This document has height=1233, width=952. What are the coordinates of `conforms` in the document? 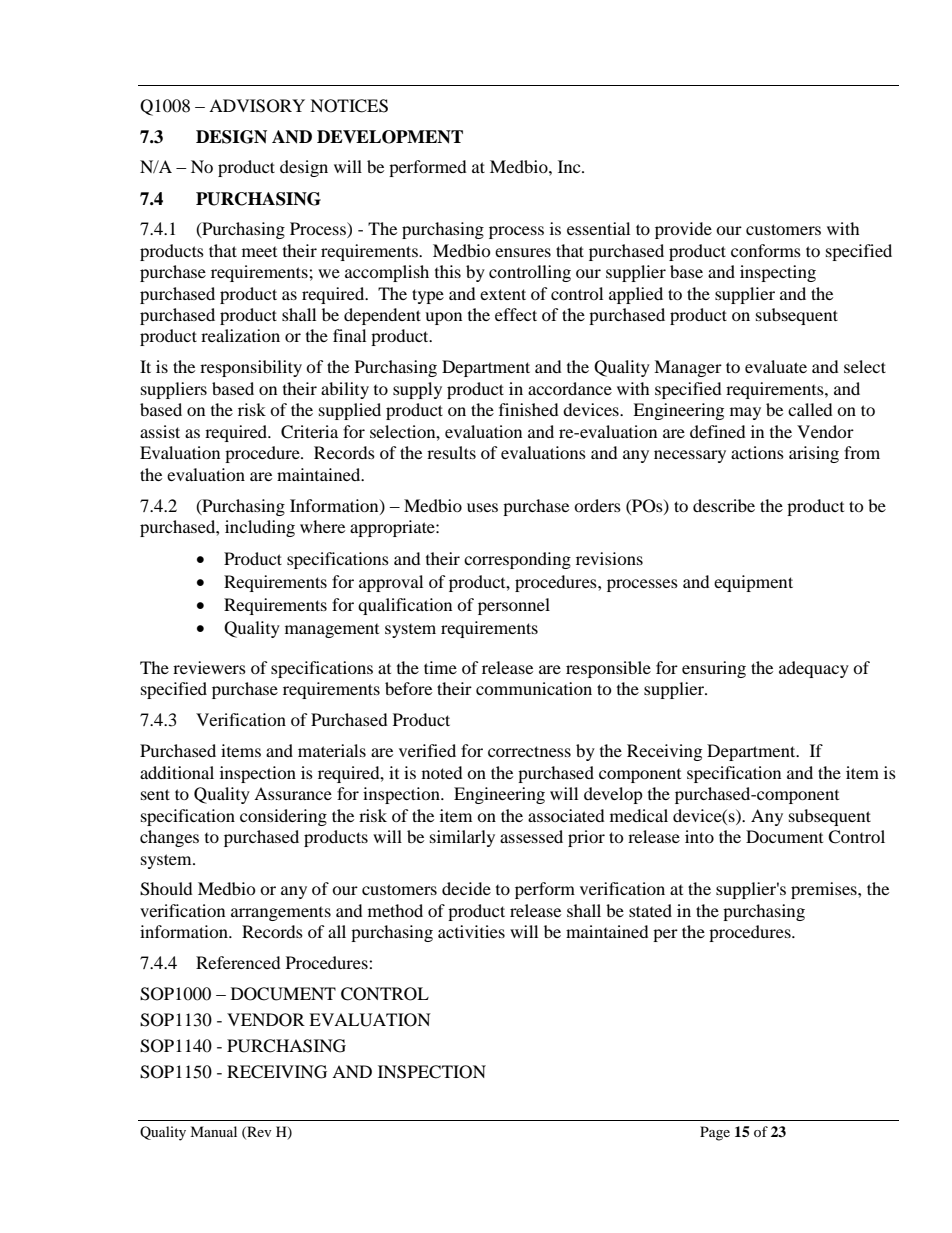 It's located at (766, 250).
